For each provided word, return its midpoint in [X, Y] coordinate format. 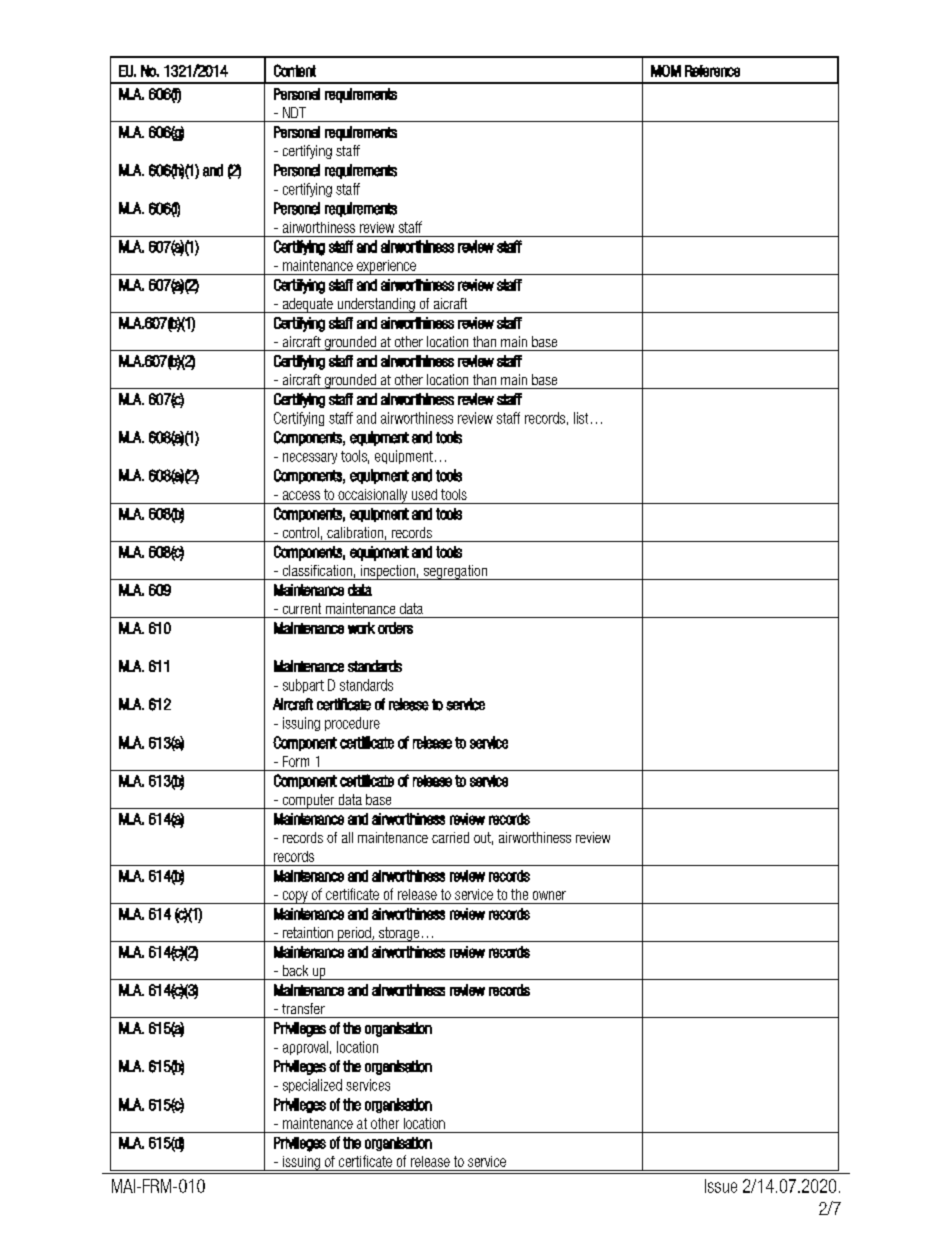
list [581, 418]
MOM [666, 71]
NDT [294, 112]
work [361, 628]
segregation [455, 572]
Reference [712, 71]
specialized [312, 1086]
